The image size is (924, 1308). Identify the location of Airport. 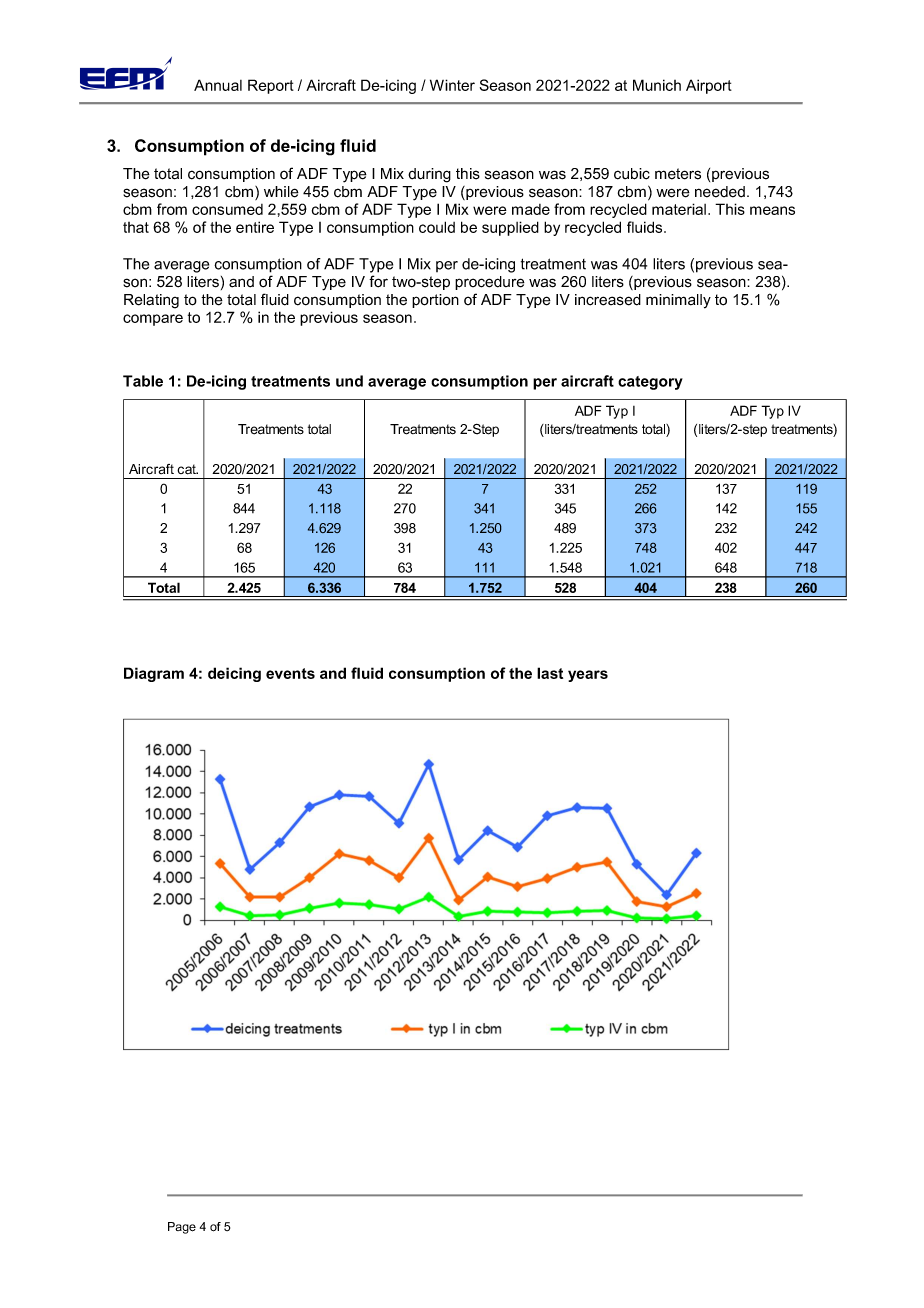
(709, 86).
